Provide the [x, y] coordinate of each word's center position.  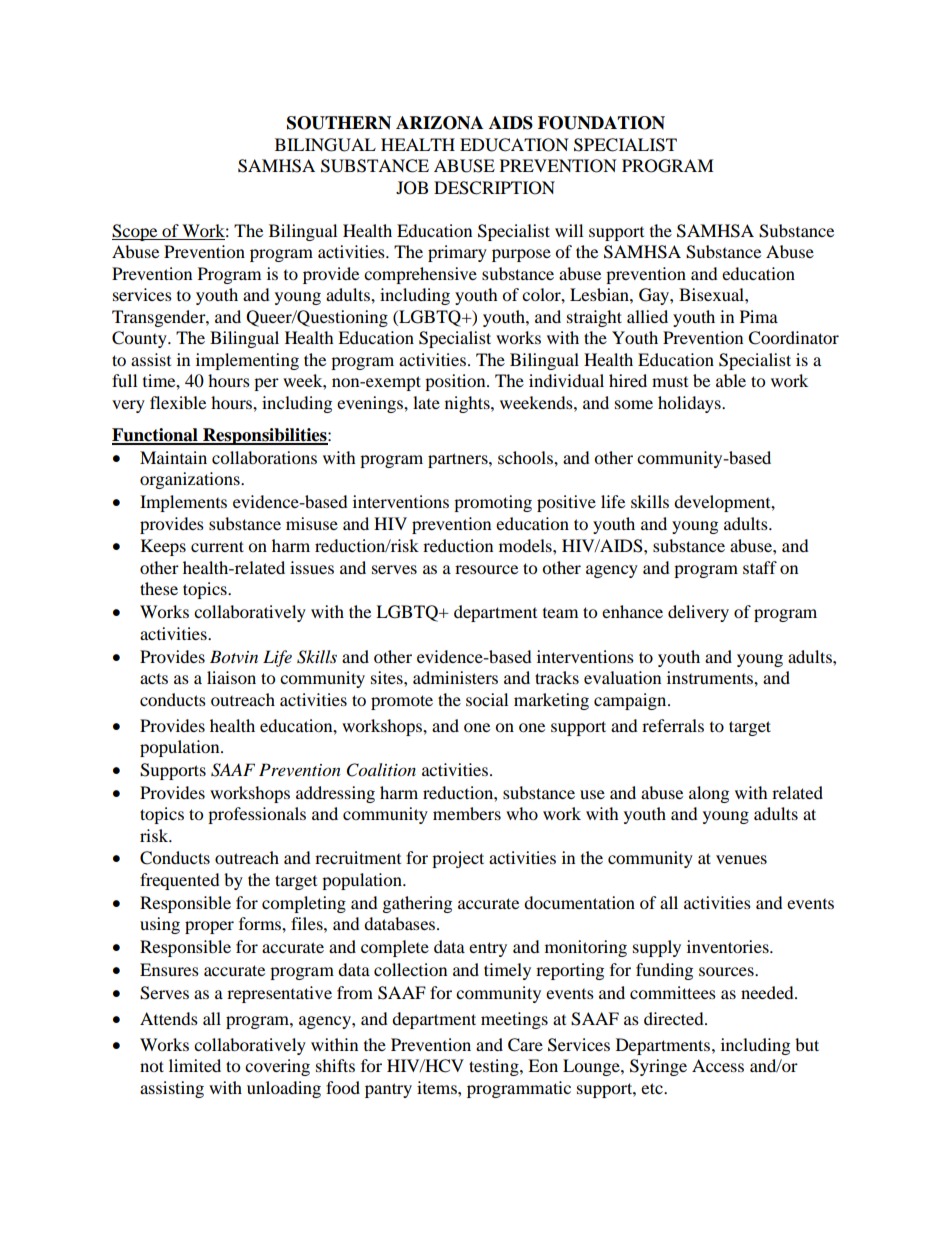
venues [741, 859]
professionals [257, 815]
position [456, 382]
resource [486, 569]
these [159, 588]
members [467, 813]
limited [195, 1065]
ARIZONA [439, 123]
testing [495, 1067]
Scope [136, 232]
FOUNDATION [601, 123]
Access [718, 1065]
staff [760, 567]
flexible [178, 402]
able [731, 380]
